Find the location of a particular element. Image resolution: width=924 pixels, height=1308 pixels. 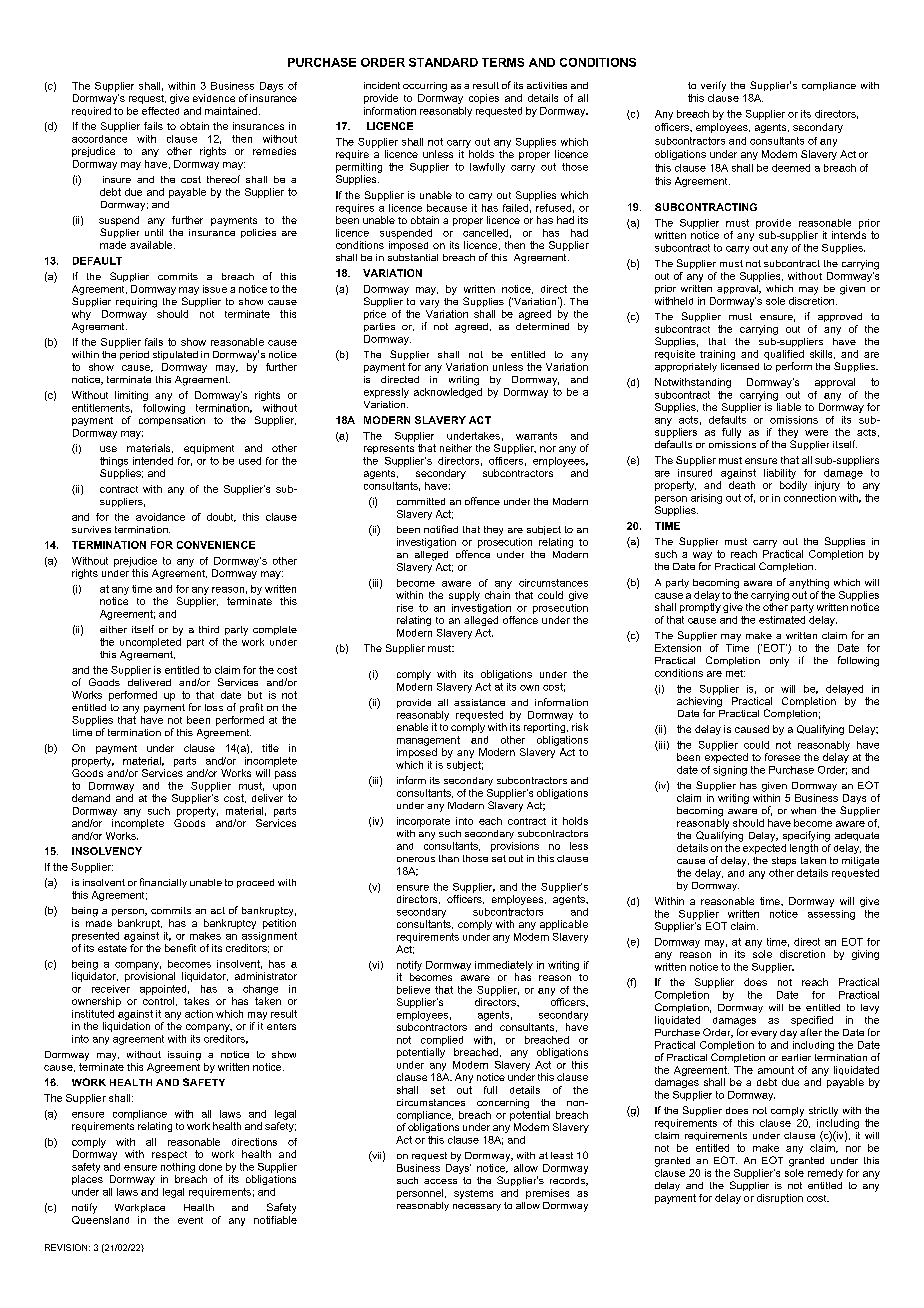

nothing is located at coordinates (178, 1168).
